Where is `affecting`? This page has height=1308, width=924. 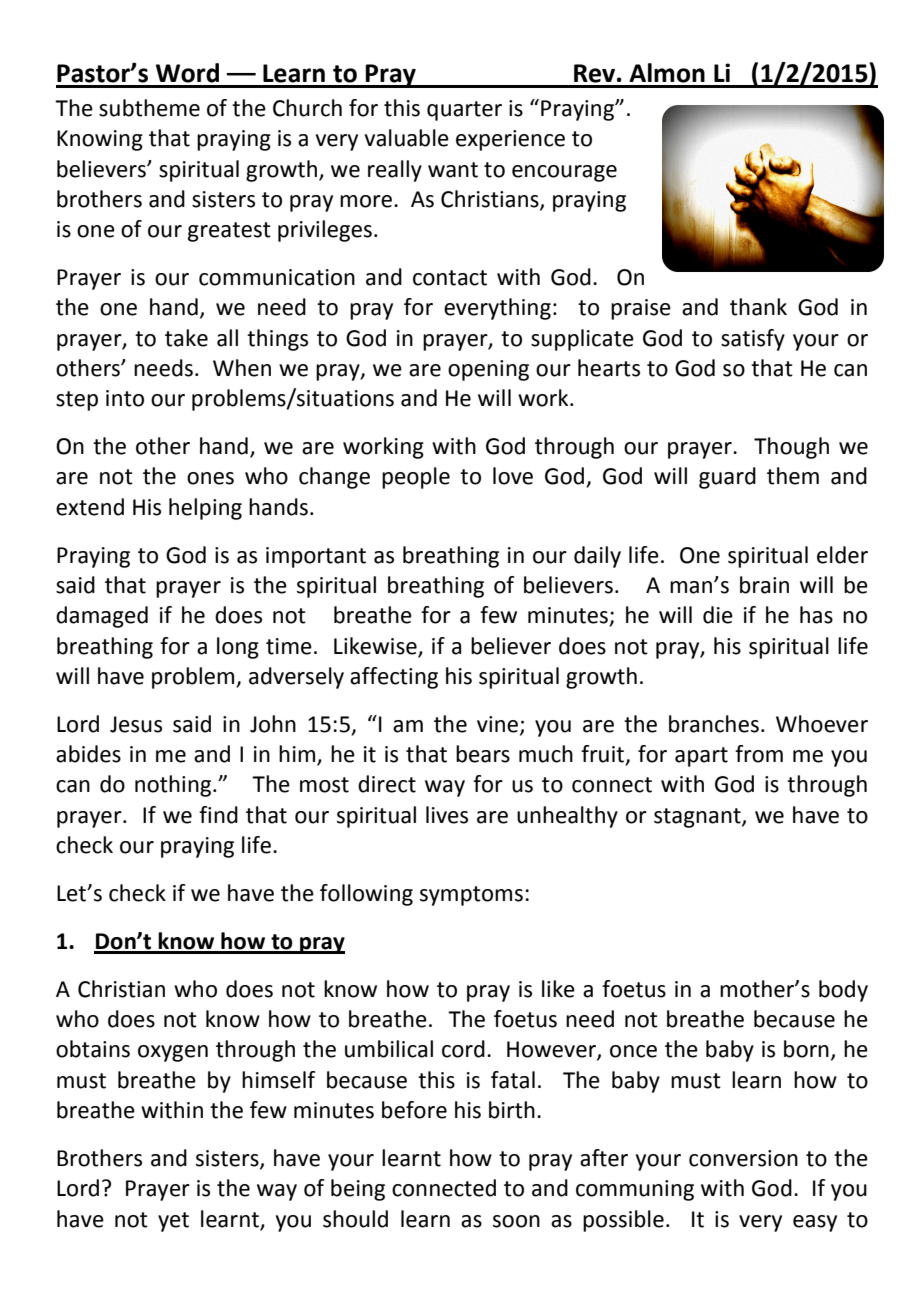
affecting is located at coordinates (394, 678).
